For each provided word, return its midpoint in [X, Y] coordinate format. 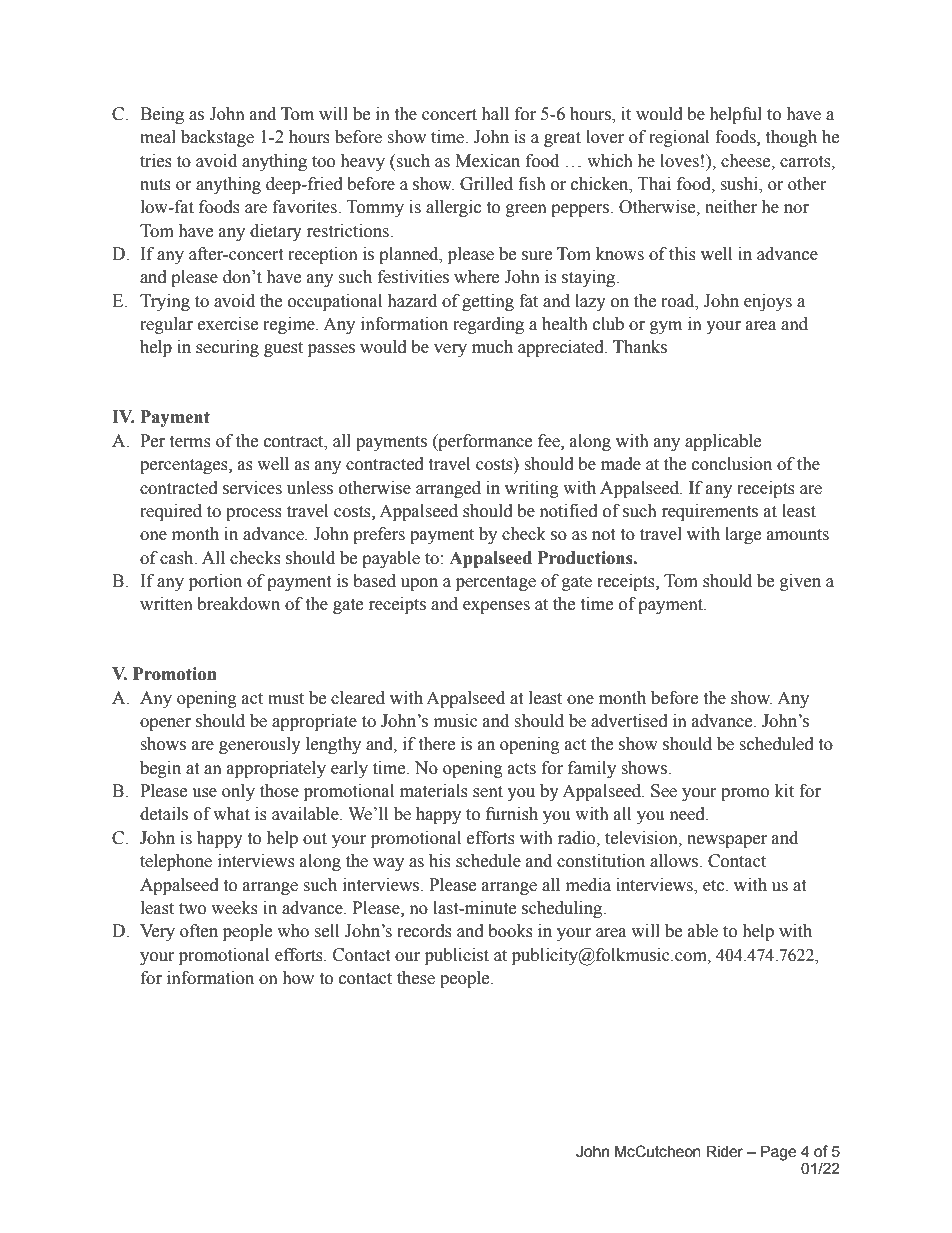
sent [488, 792]
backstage [217, 138]
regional [679, 138]
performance [484, 442]
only [238, 792]
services [252, 488]
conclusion [732, 464]
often [199, 931]
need [688, 814]
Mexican [487, 161]
